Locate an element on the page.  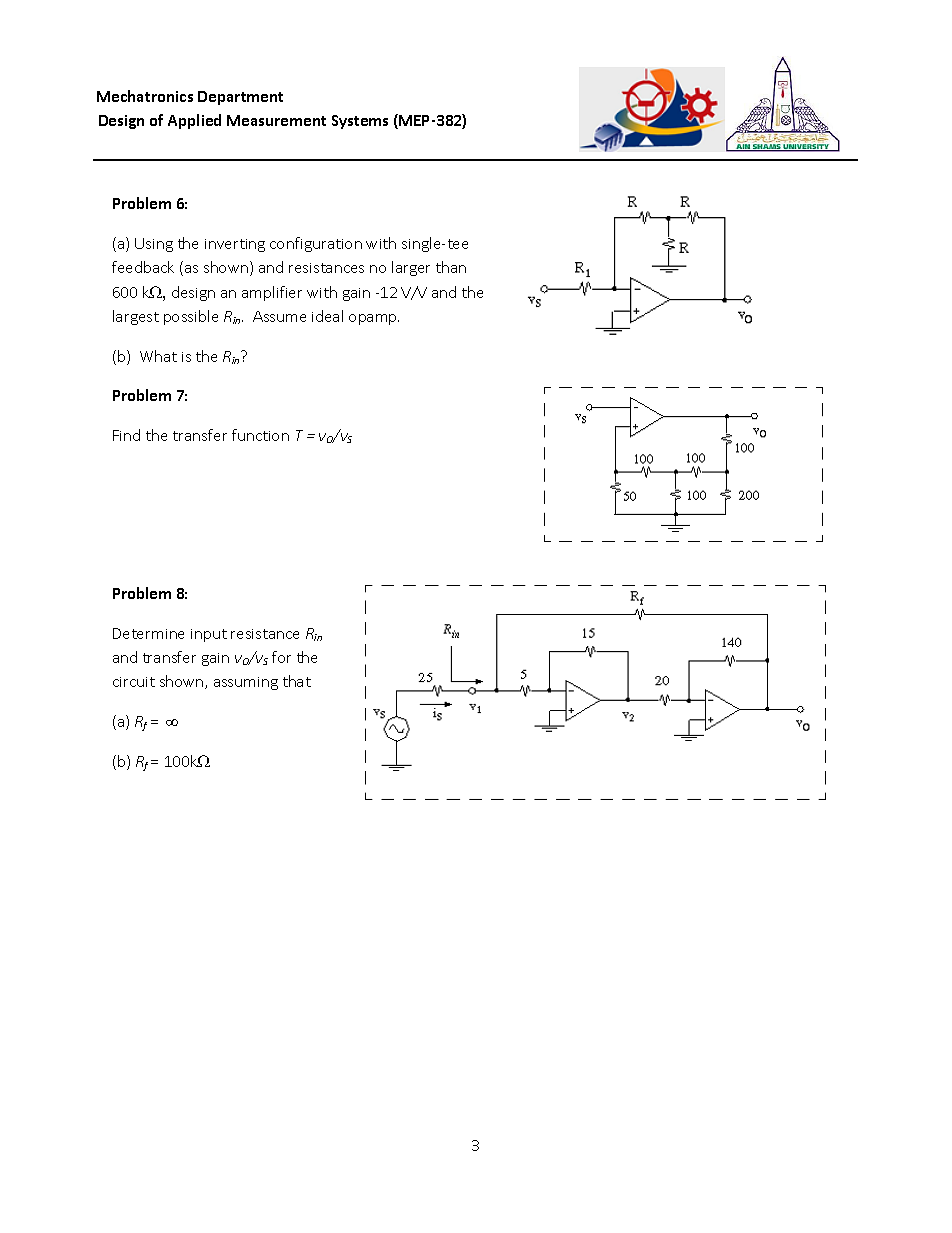
for is located at coordinates (281, 657).
